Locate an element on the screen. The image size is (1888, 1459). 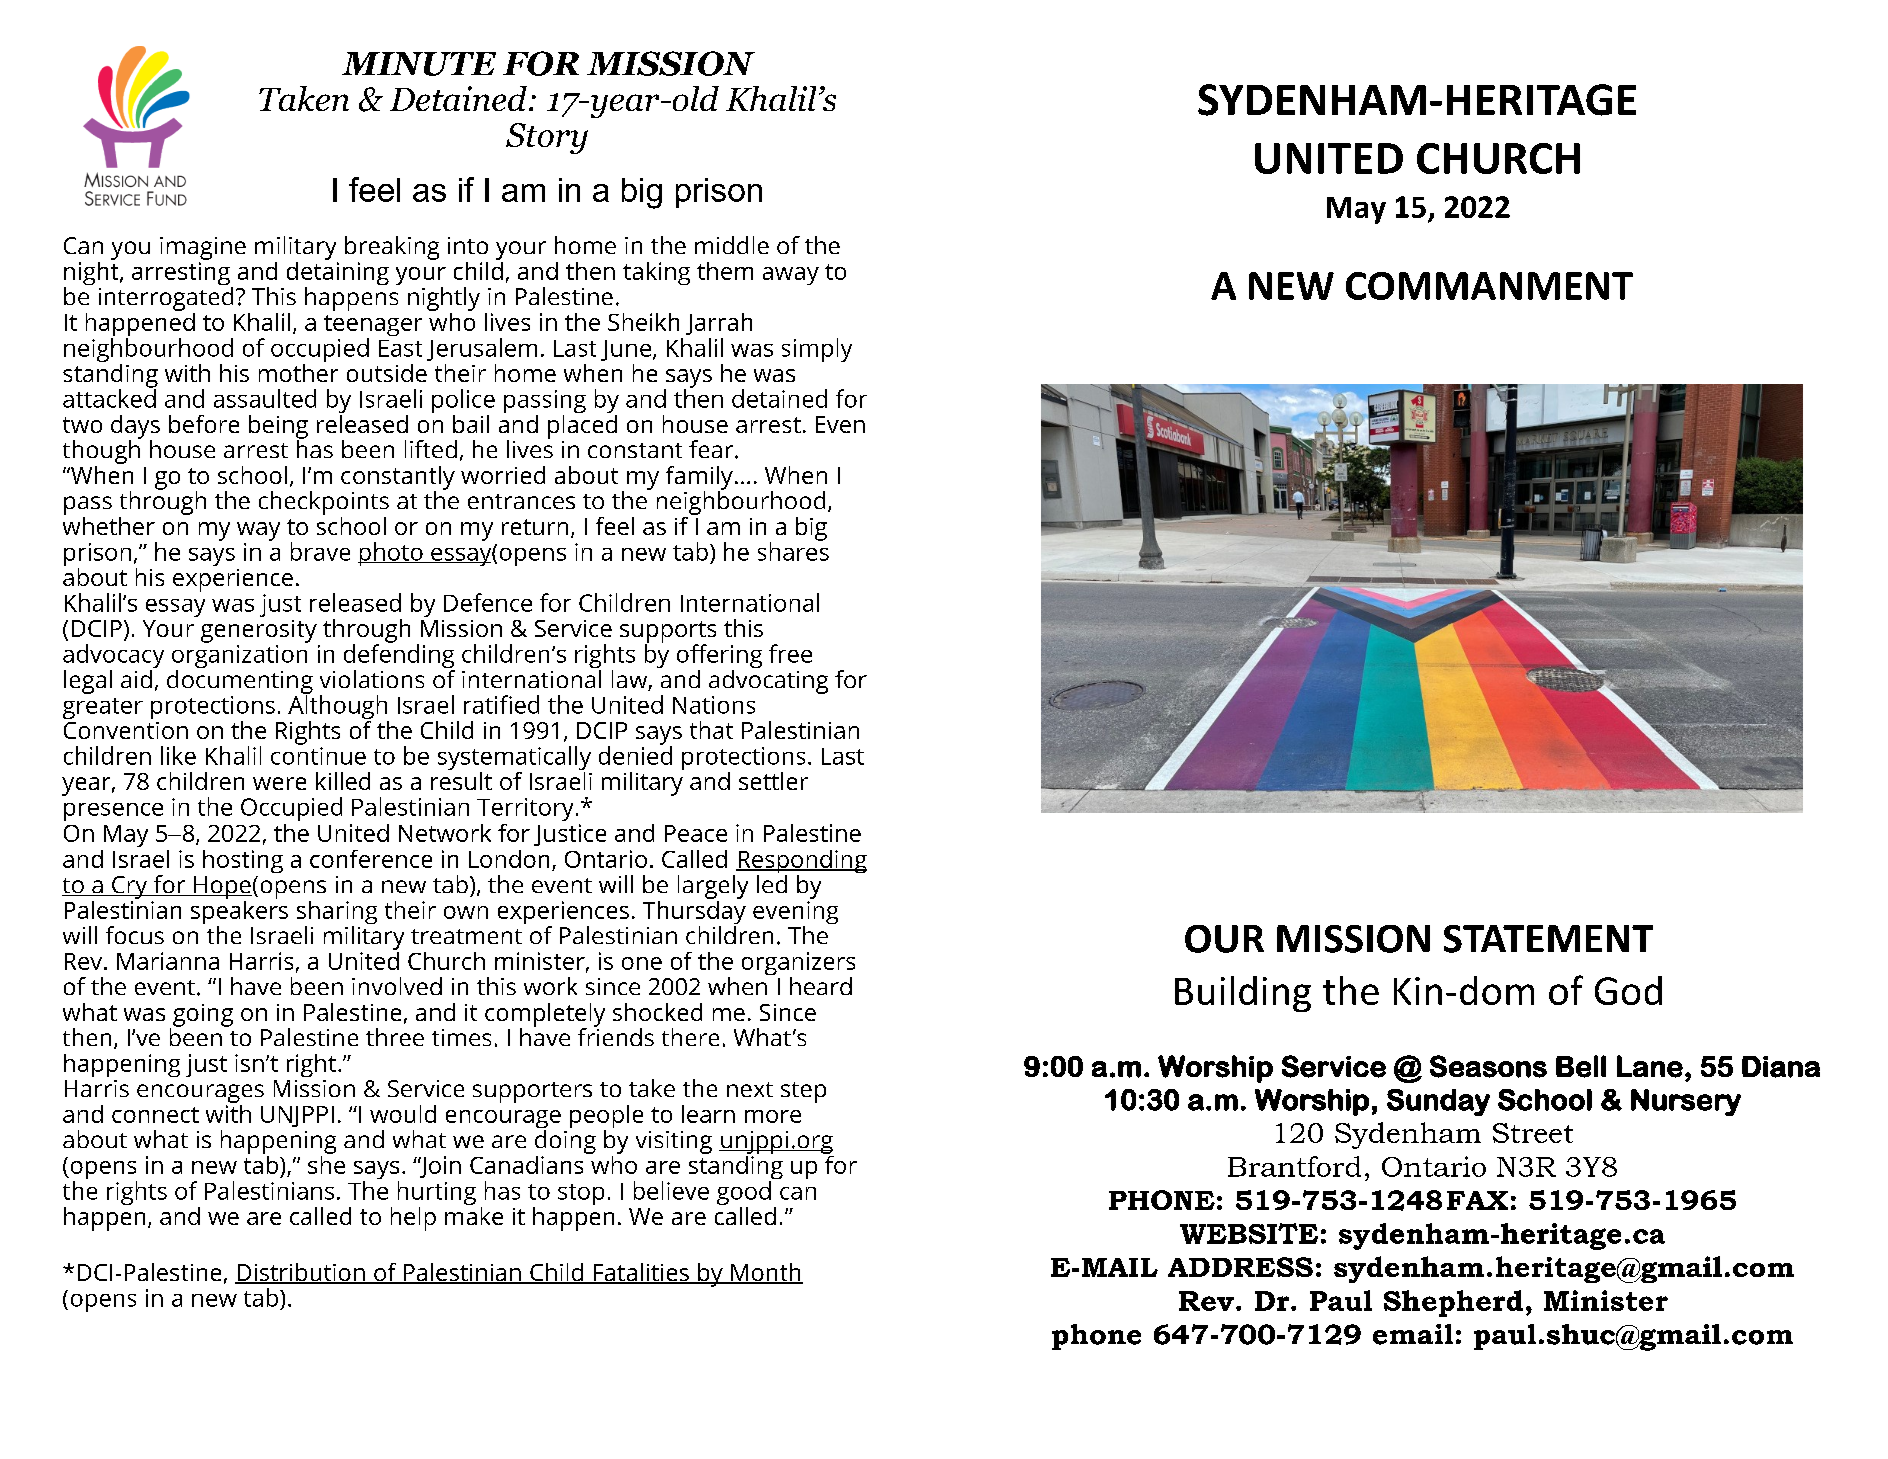
STATEMENT is located at coordinates (1548, 939).
